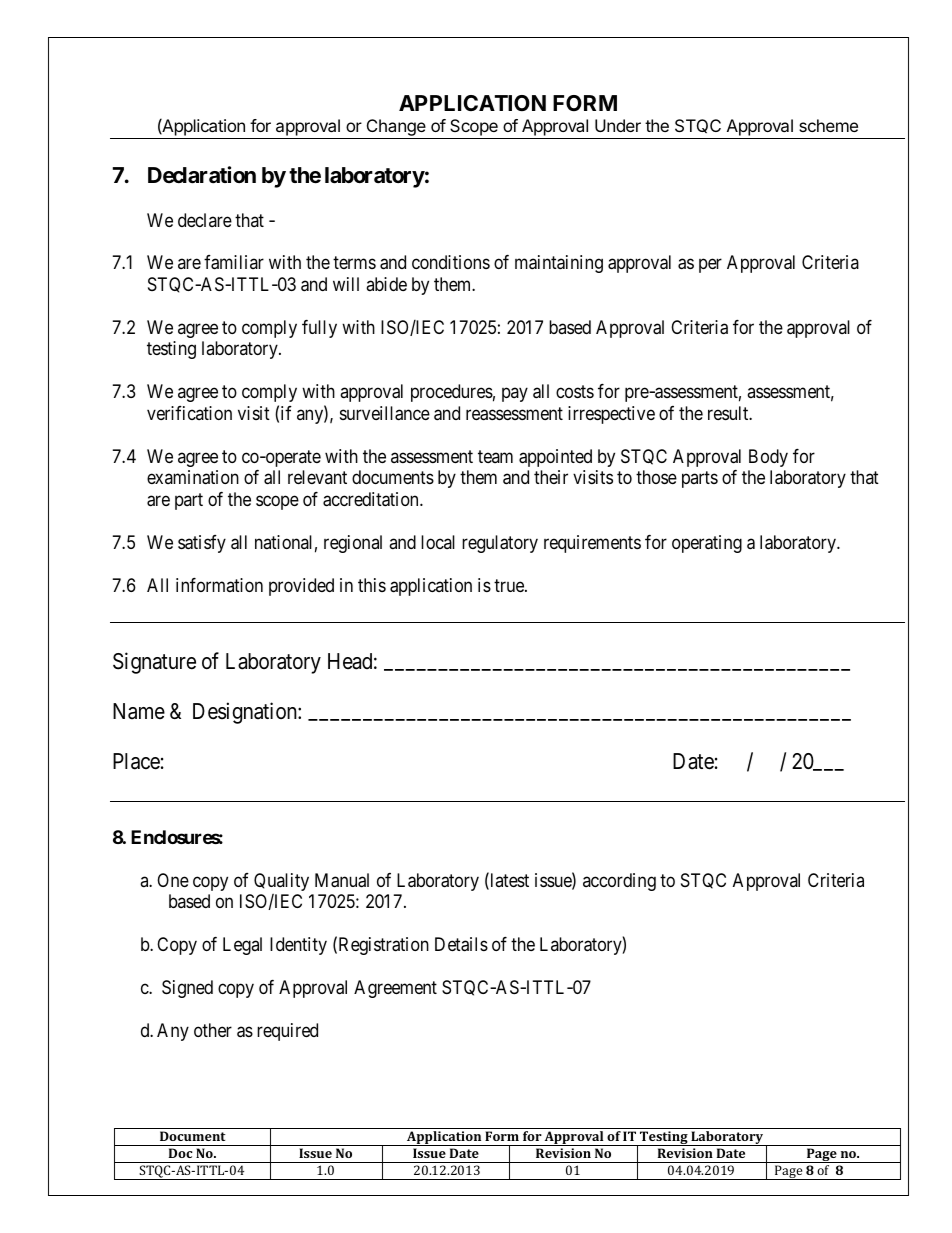  I want to click on scheme, so click(828, 125).
